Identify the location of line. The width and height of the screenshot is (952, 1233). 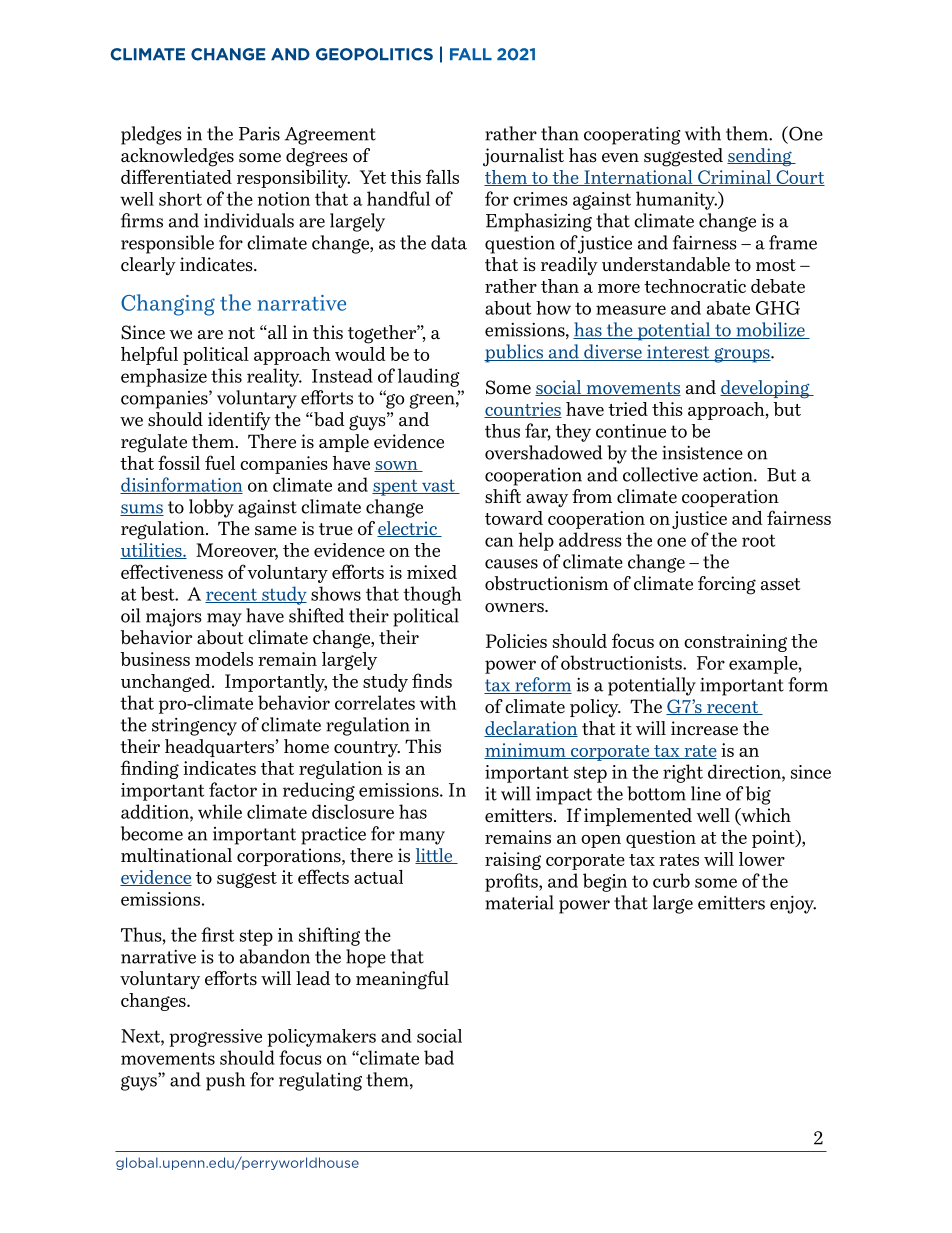
(706, 793).
